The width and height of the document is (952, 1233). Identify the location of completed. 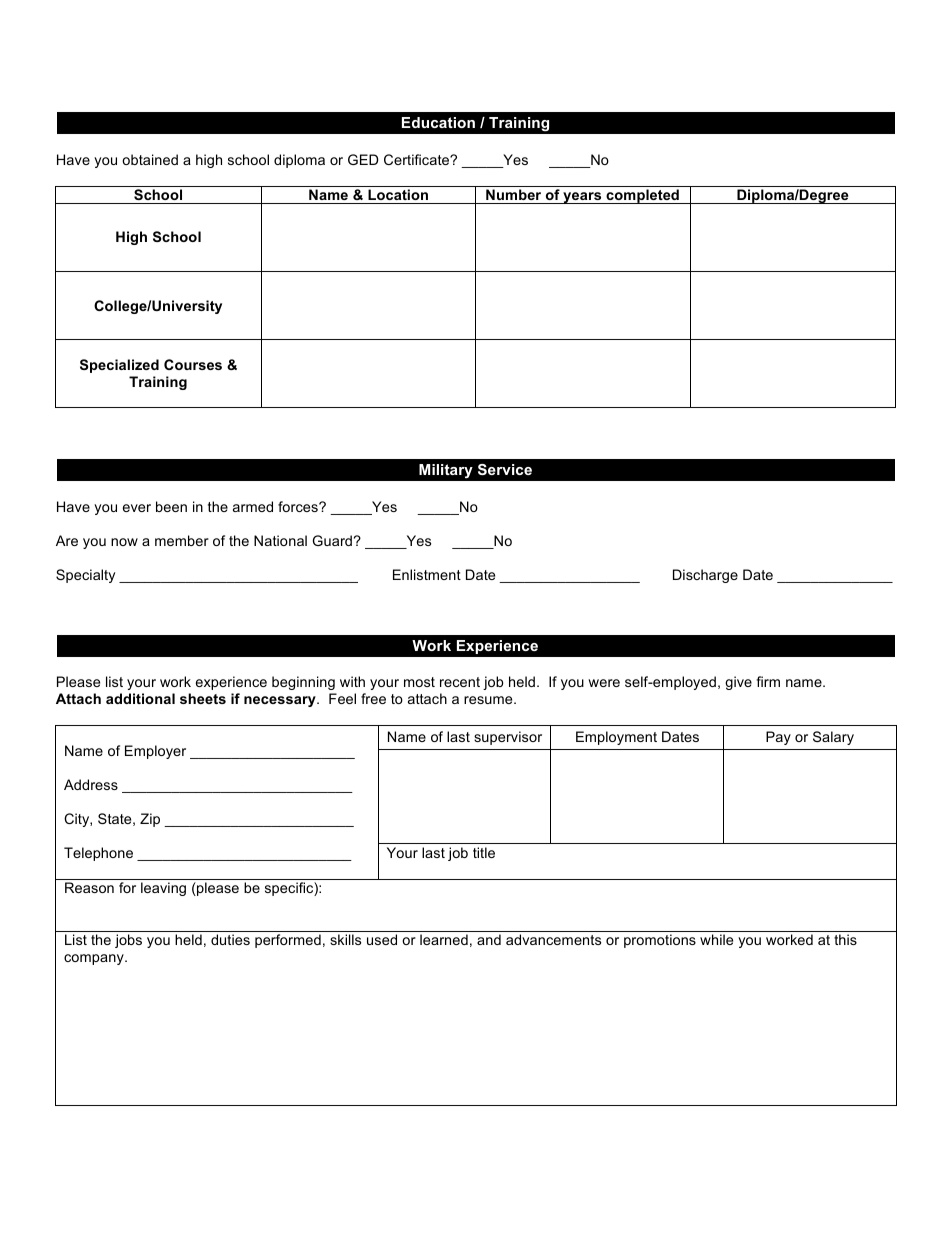
(642, 196).
